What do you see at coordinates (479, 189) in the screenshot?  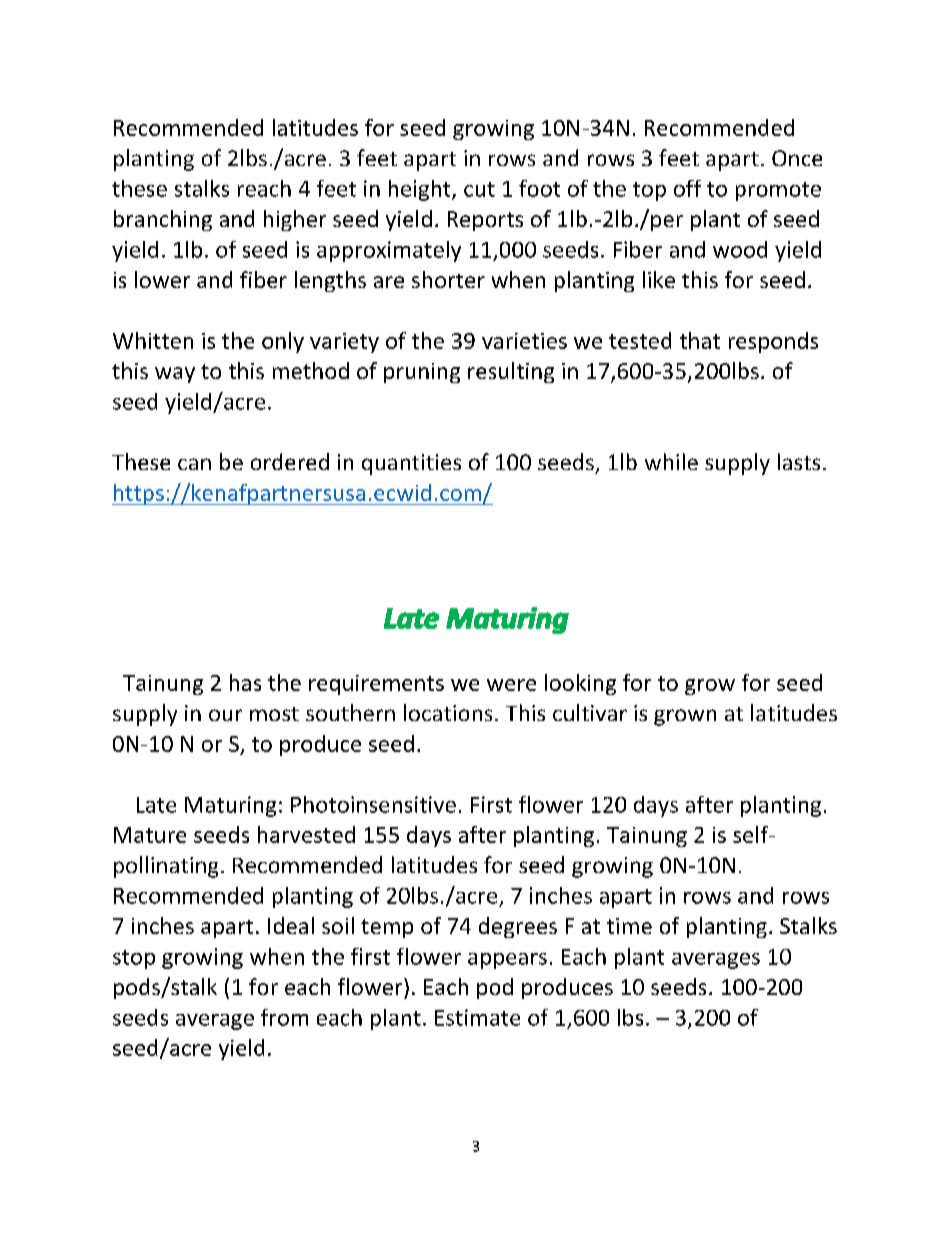 I see `cut` at bounding box center [479, 189].
